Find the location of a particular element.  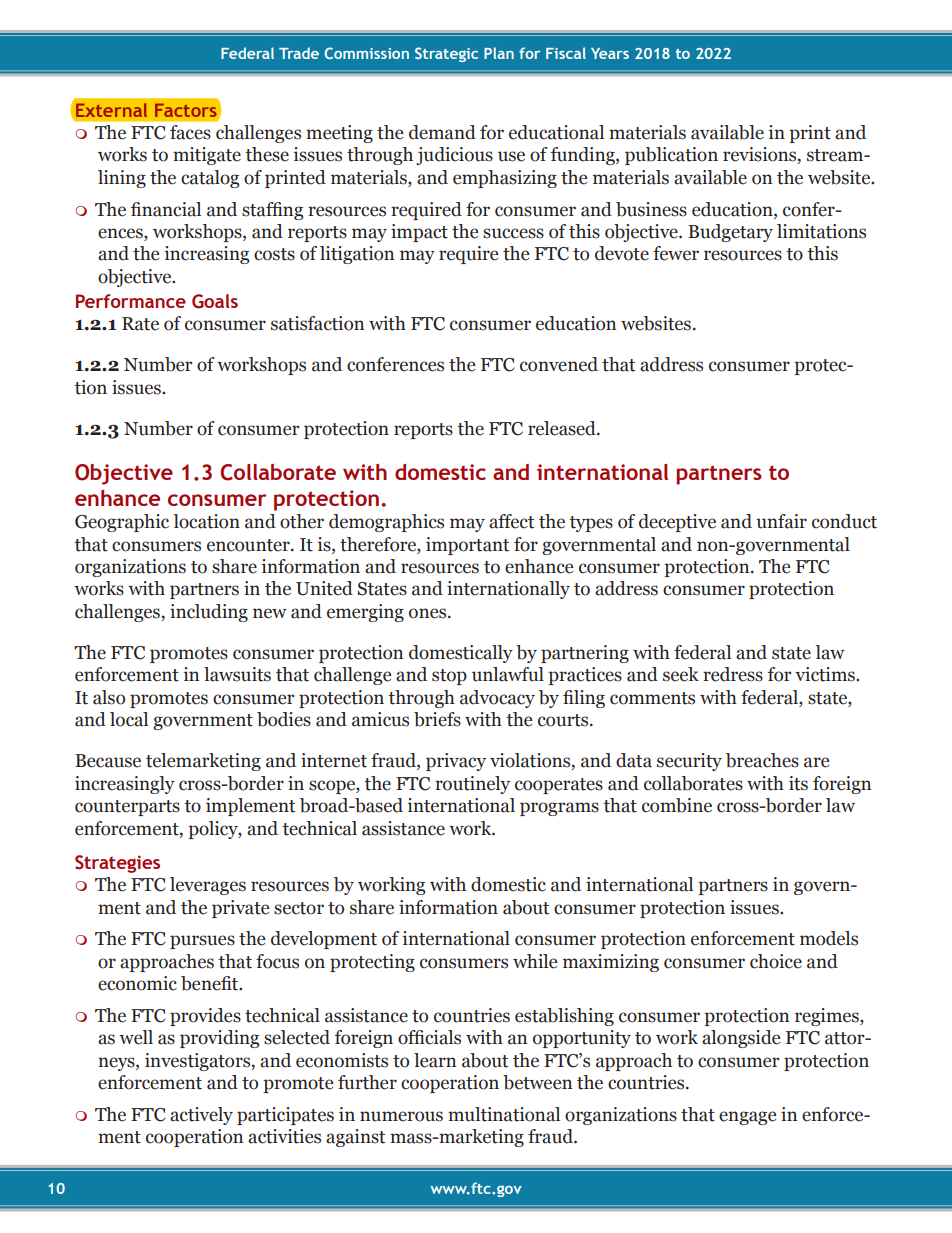

Factors is located at coordinates (186, 110).
